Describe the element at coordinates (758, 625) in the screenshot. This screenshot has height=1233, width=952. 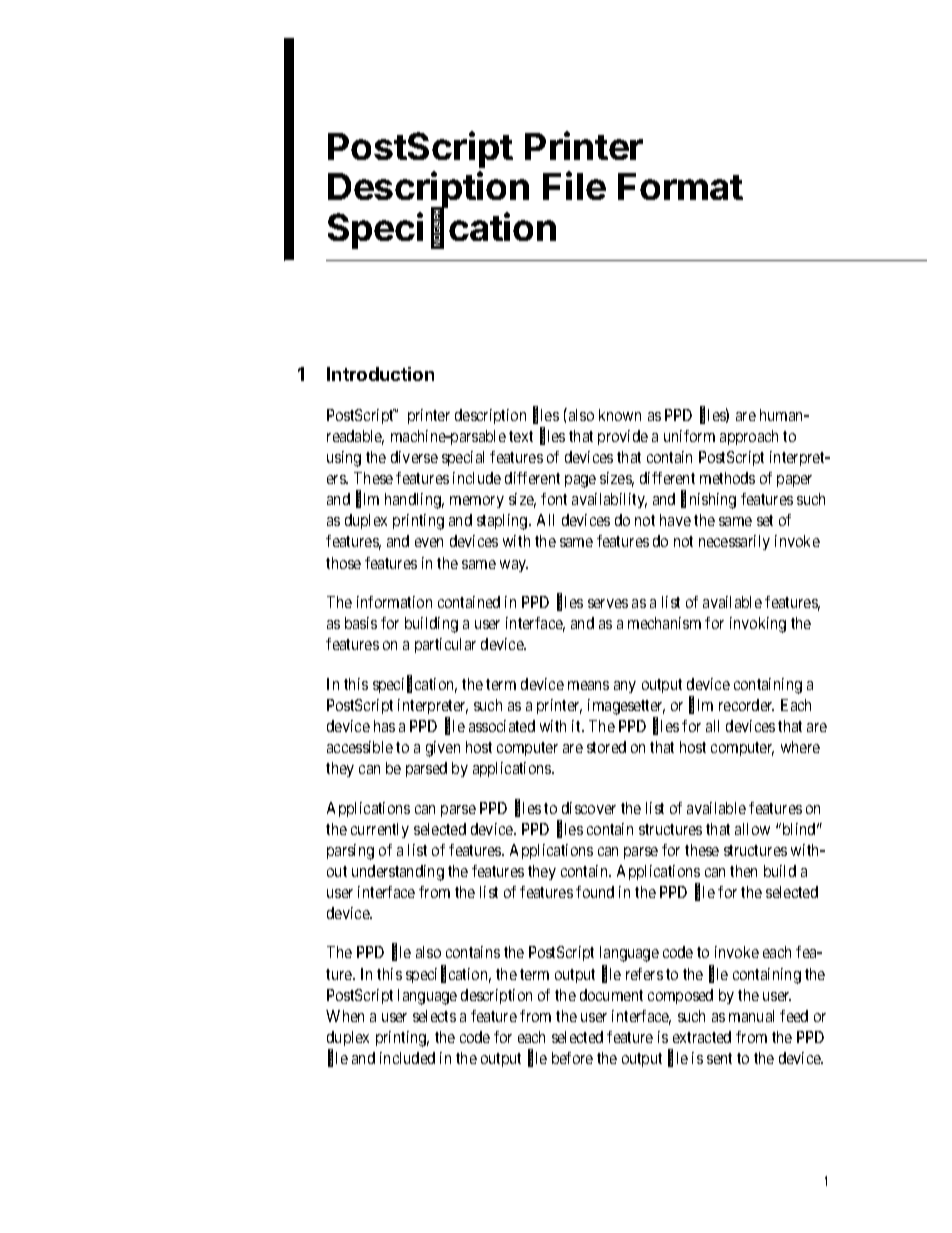
I see `invoking` at that location.
